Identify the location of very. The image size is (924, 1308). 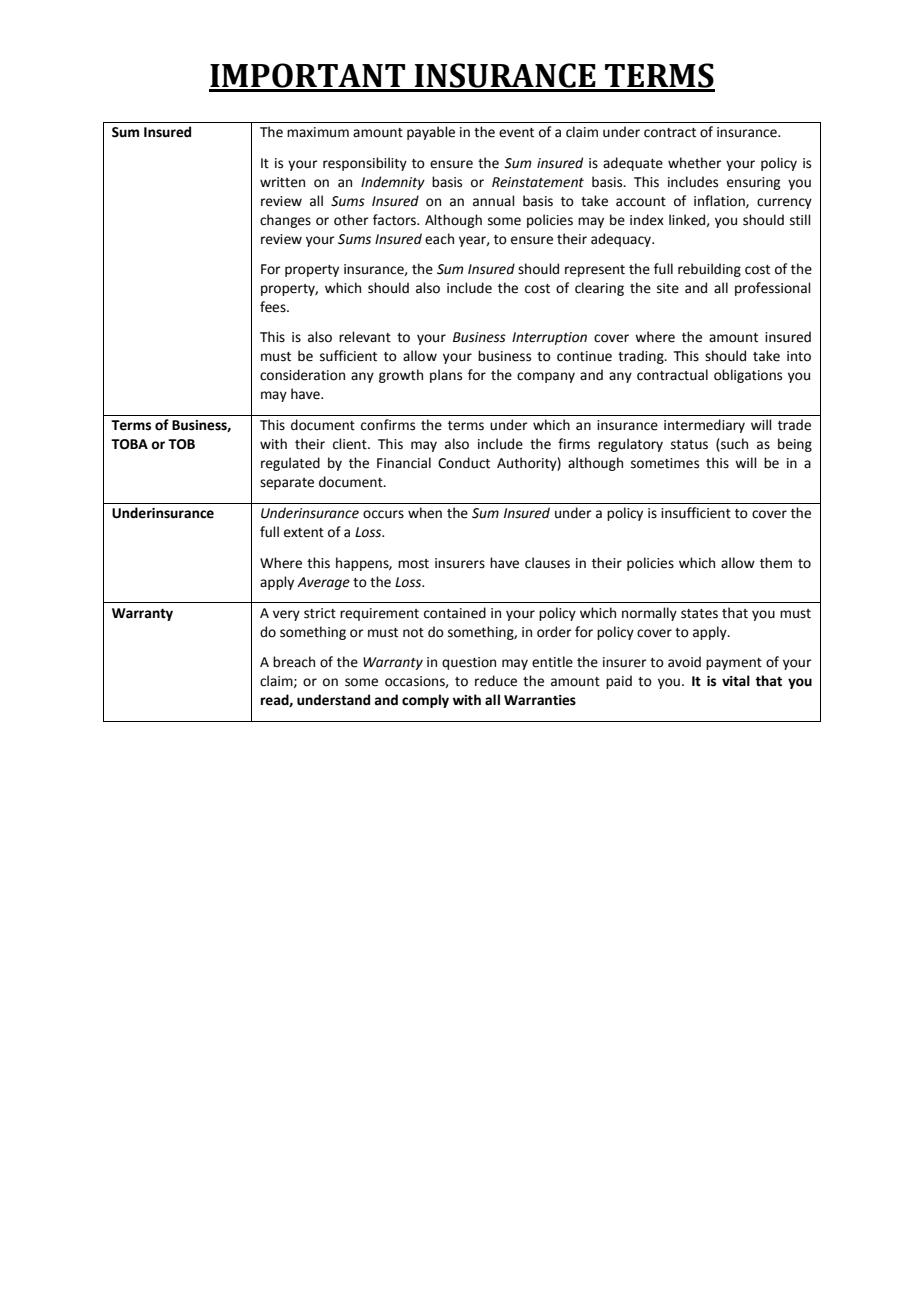
(286, 615).
